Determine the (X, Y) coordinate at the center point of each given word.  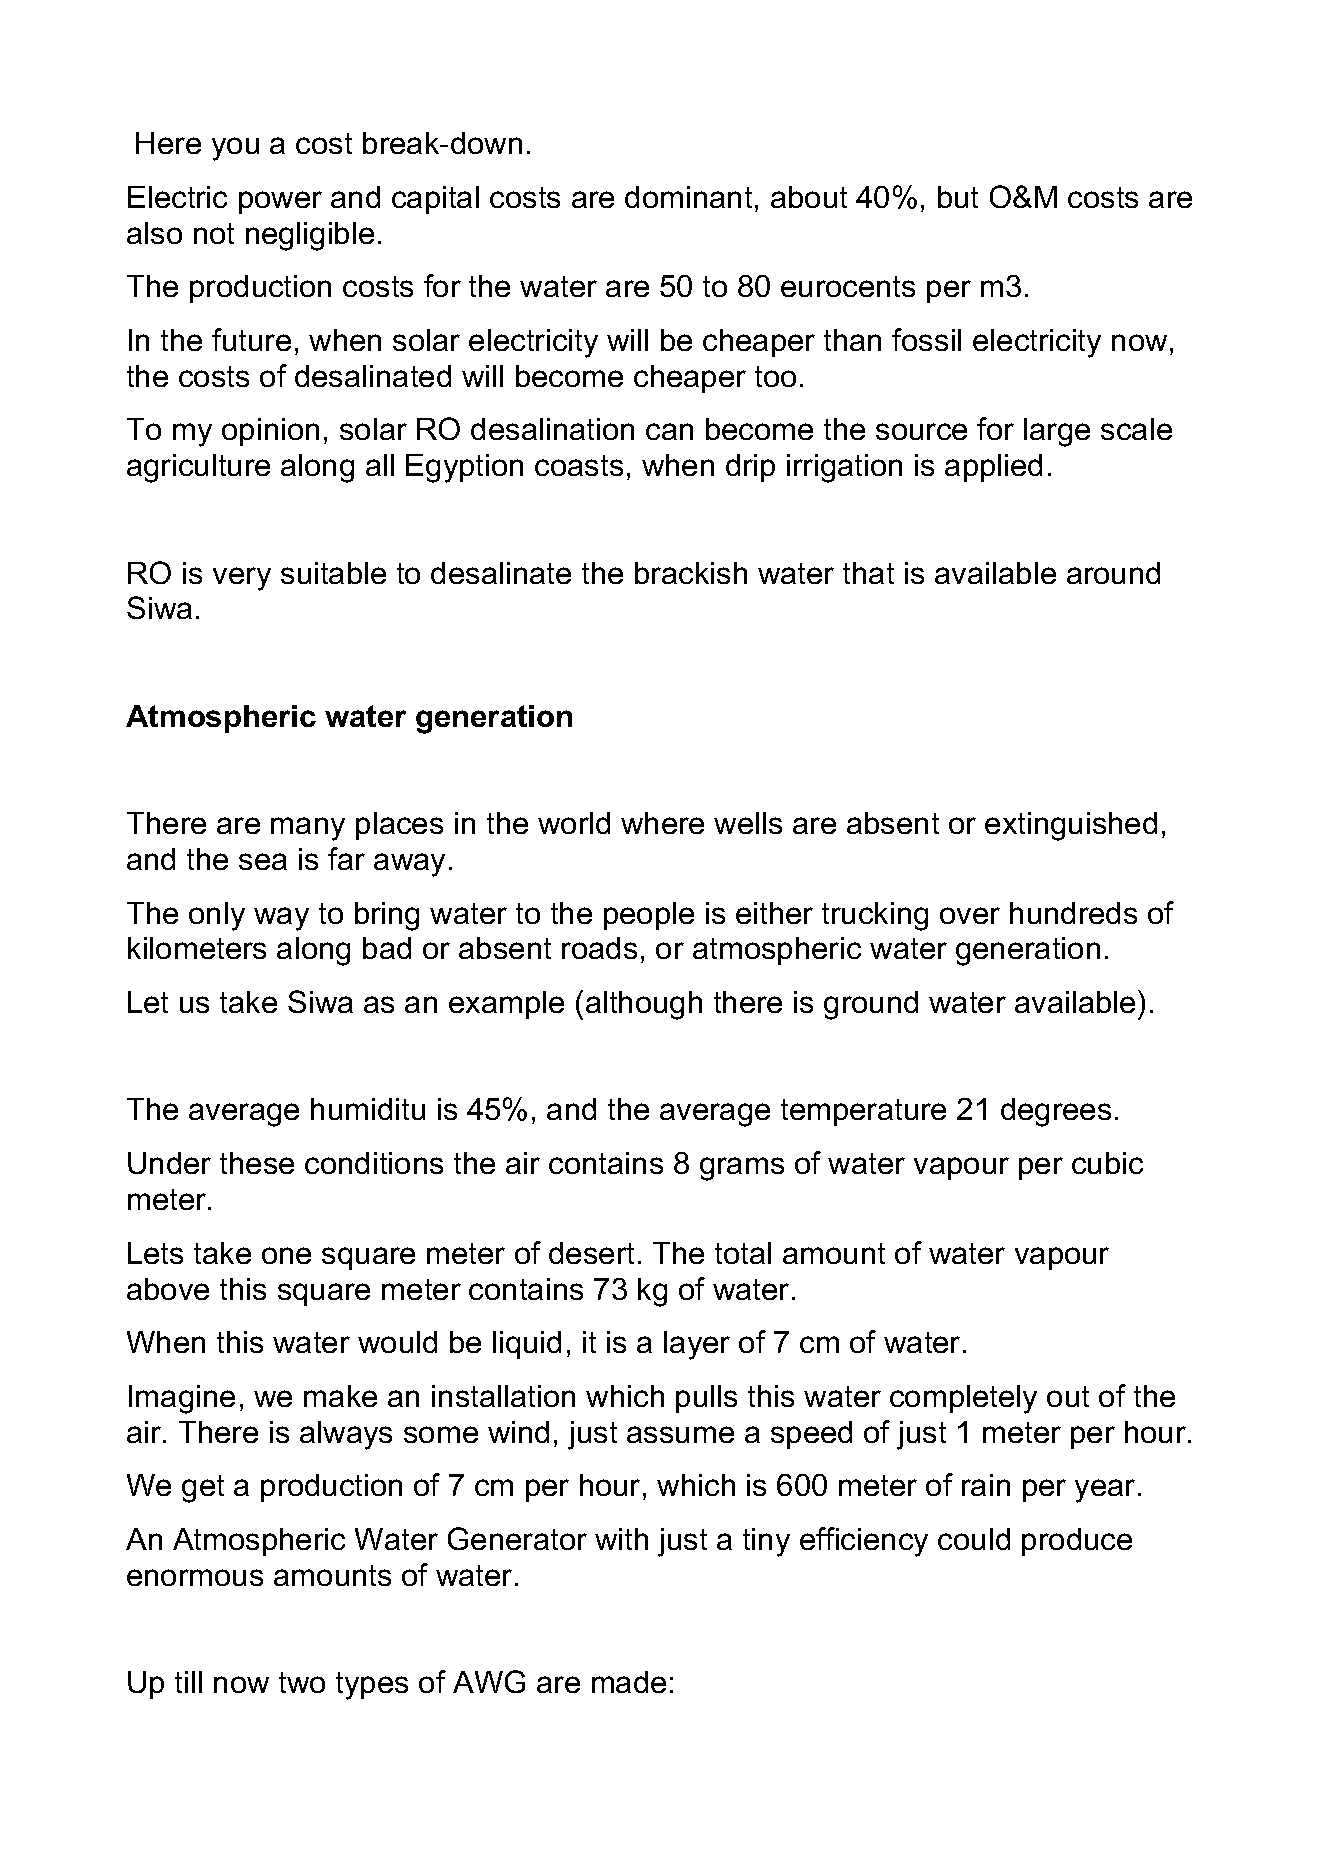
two (302, 1682)
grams (742, 1169)
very (242, 579)
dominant (688, 197)
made (629, 1682)
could (974, 1539)
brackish (691, 573)
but (958, 197)
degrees (1056, 1112)
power (280, 202)
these (257, 1163)
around (1113, 573)
